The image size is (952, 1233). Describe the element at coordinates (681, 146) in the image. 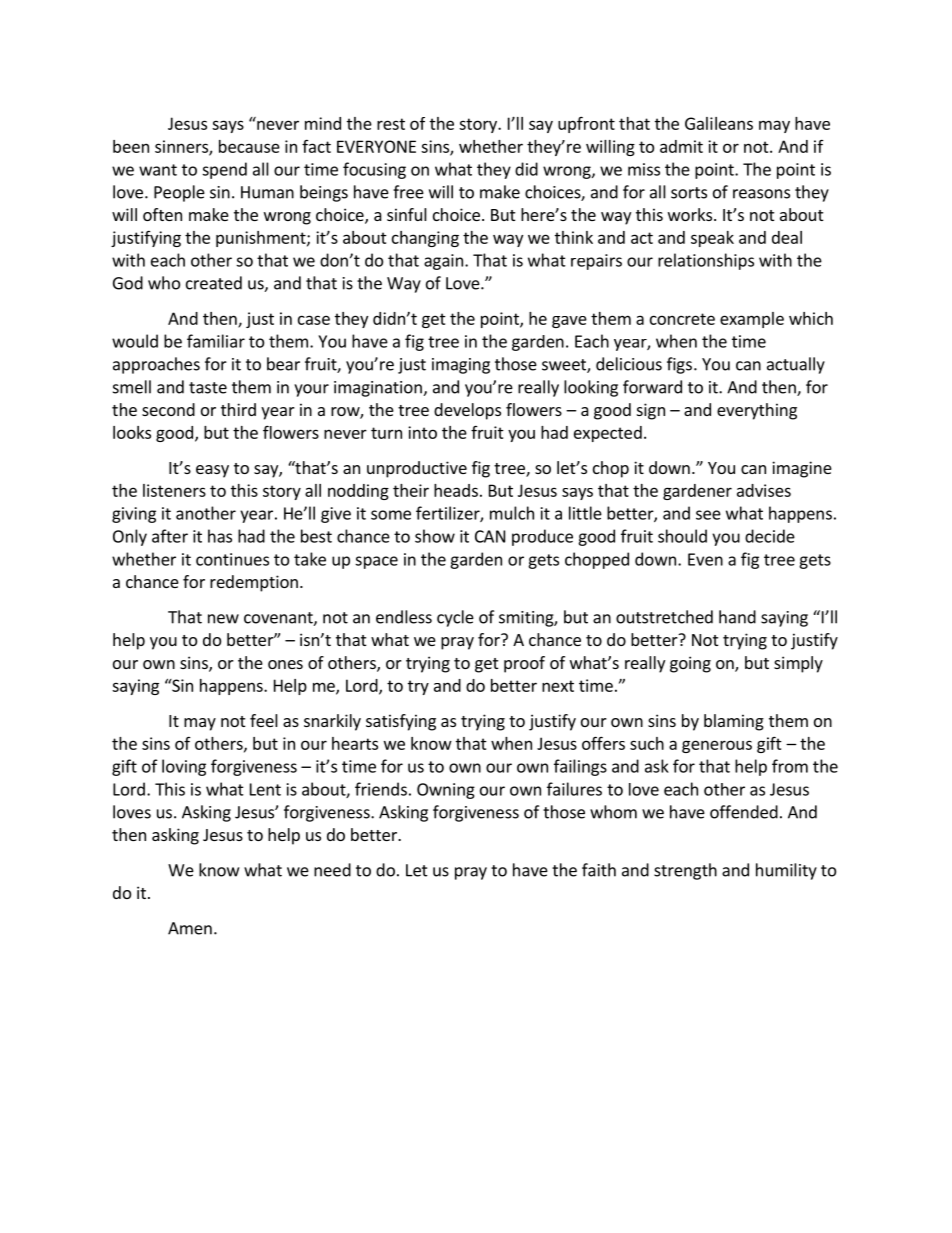

I see `admit` at that location.
